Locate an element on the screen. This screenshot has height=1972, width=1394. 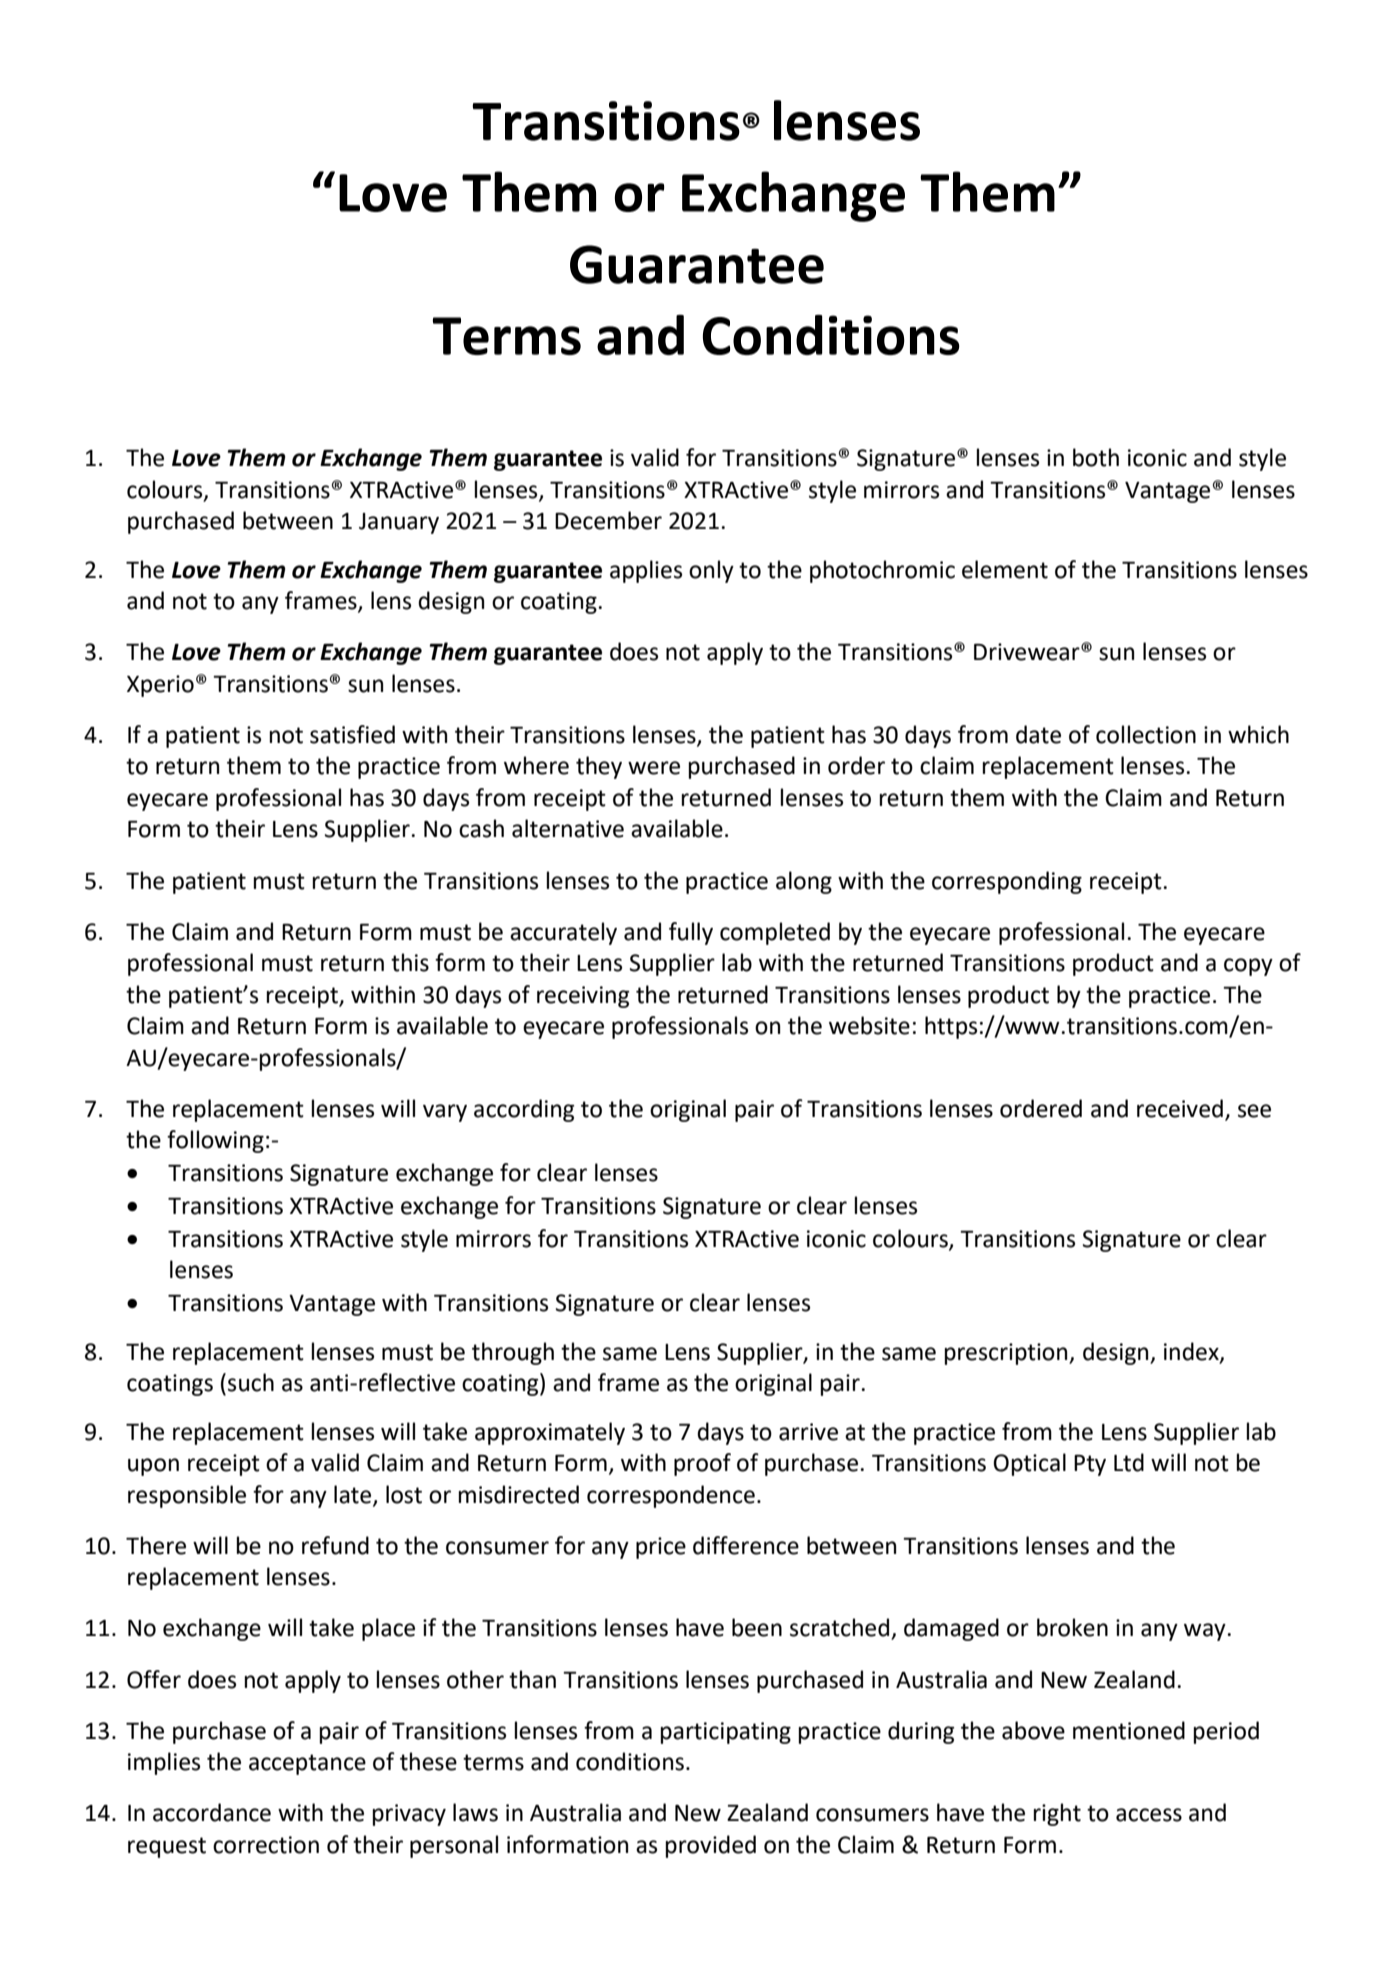
collection is located at coordinates (1146, 734).
